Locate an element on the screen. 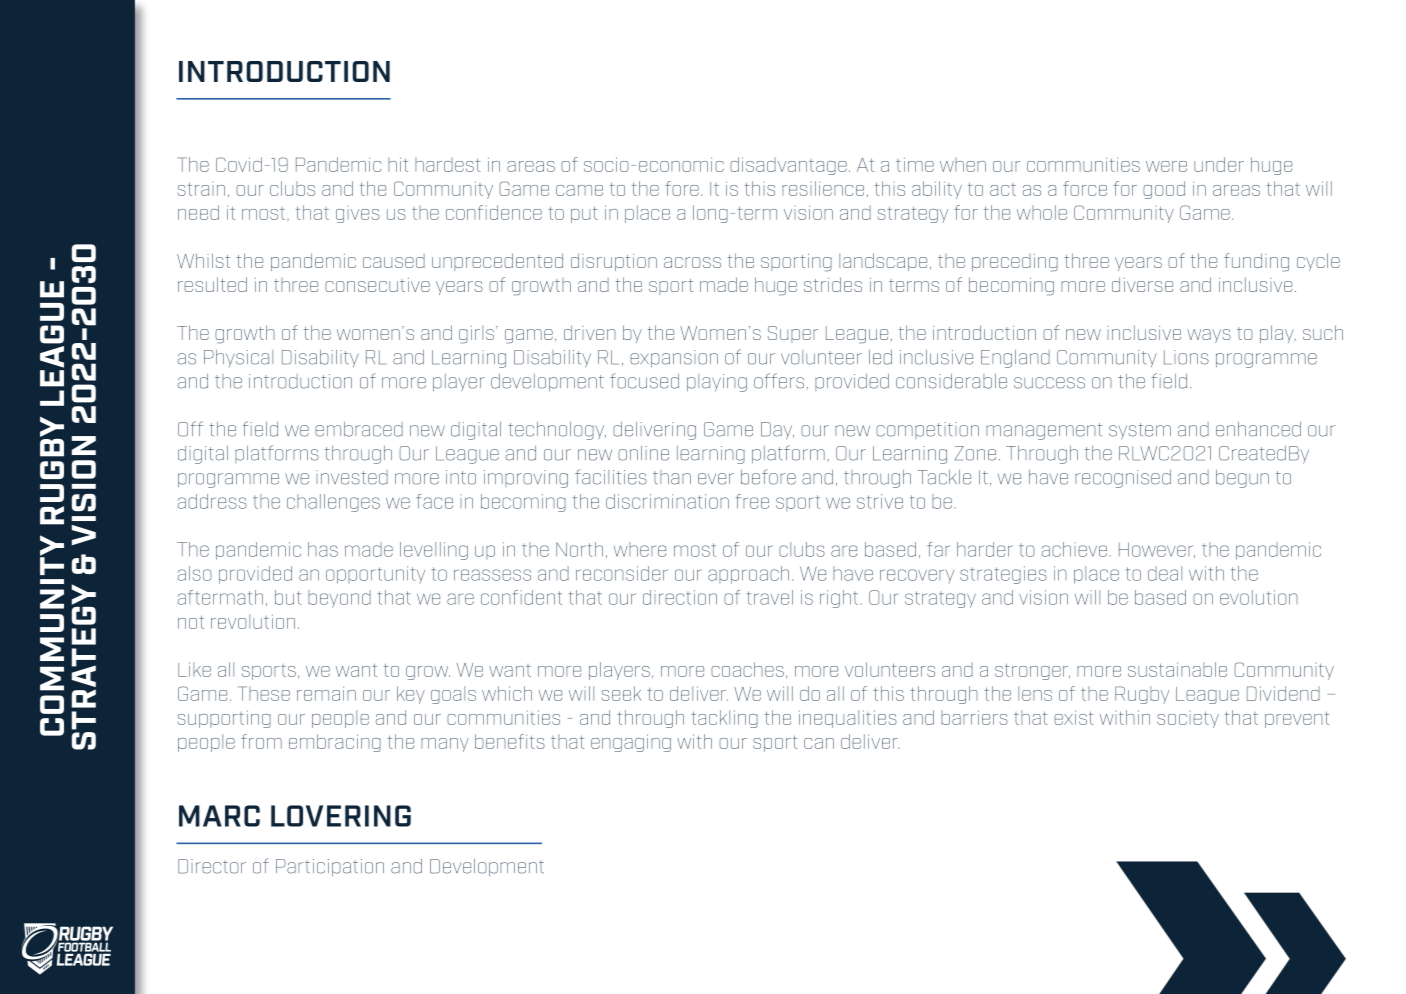  Participation is located at coordinates (330, 868).
